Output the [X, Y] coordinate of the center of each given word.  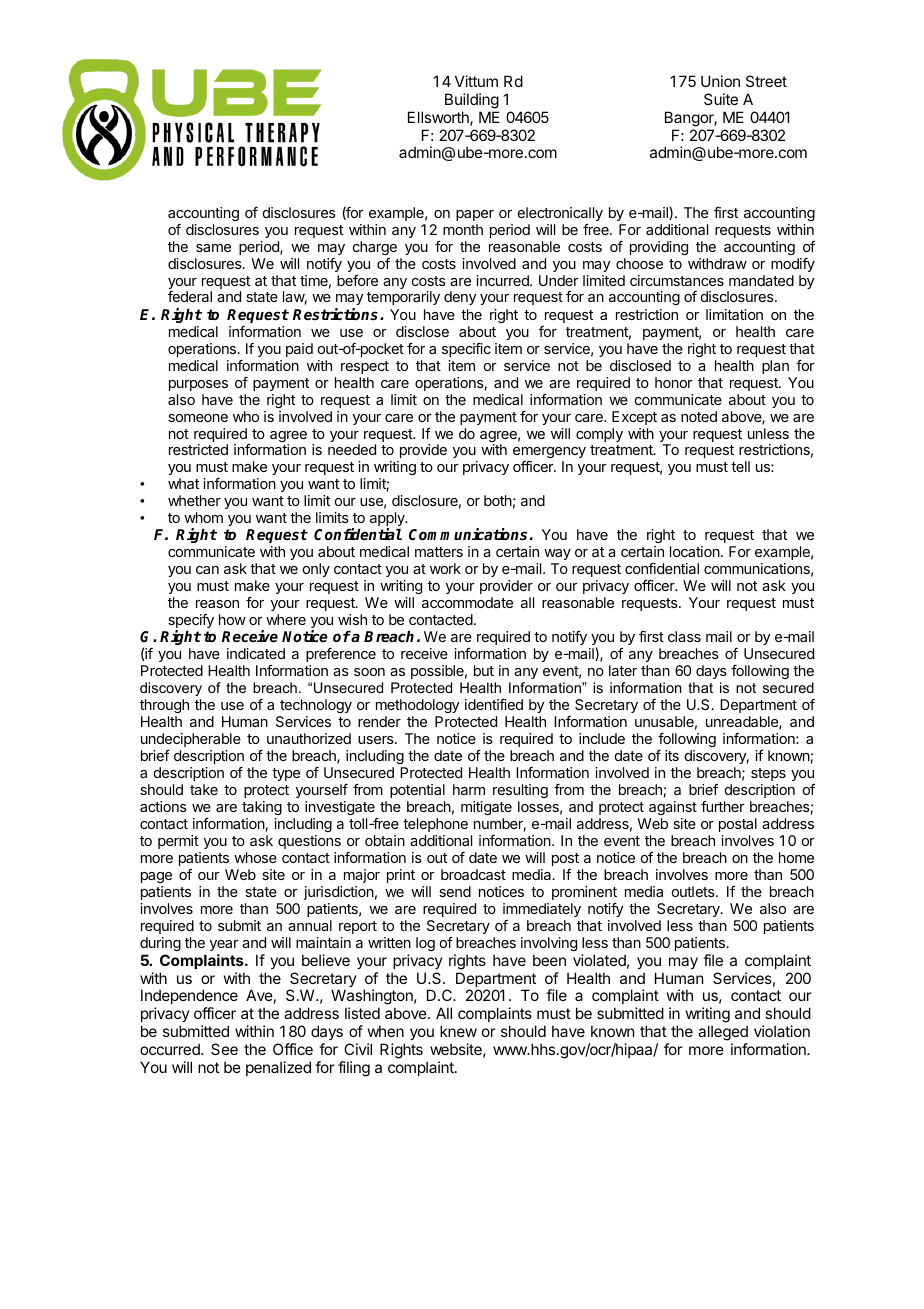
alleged [723, 1034]
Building [472, 101]
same [213, 248]
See [224, 1049]
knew [458, 1031]
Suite [721, 99]
